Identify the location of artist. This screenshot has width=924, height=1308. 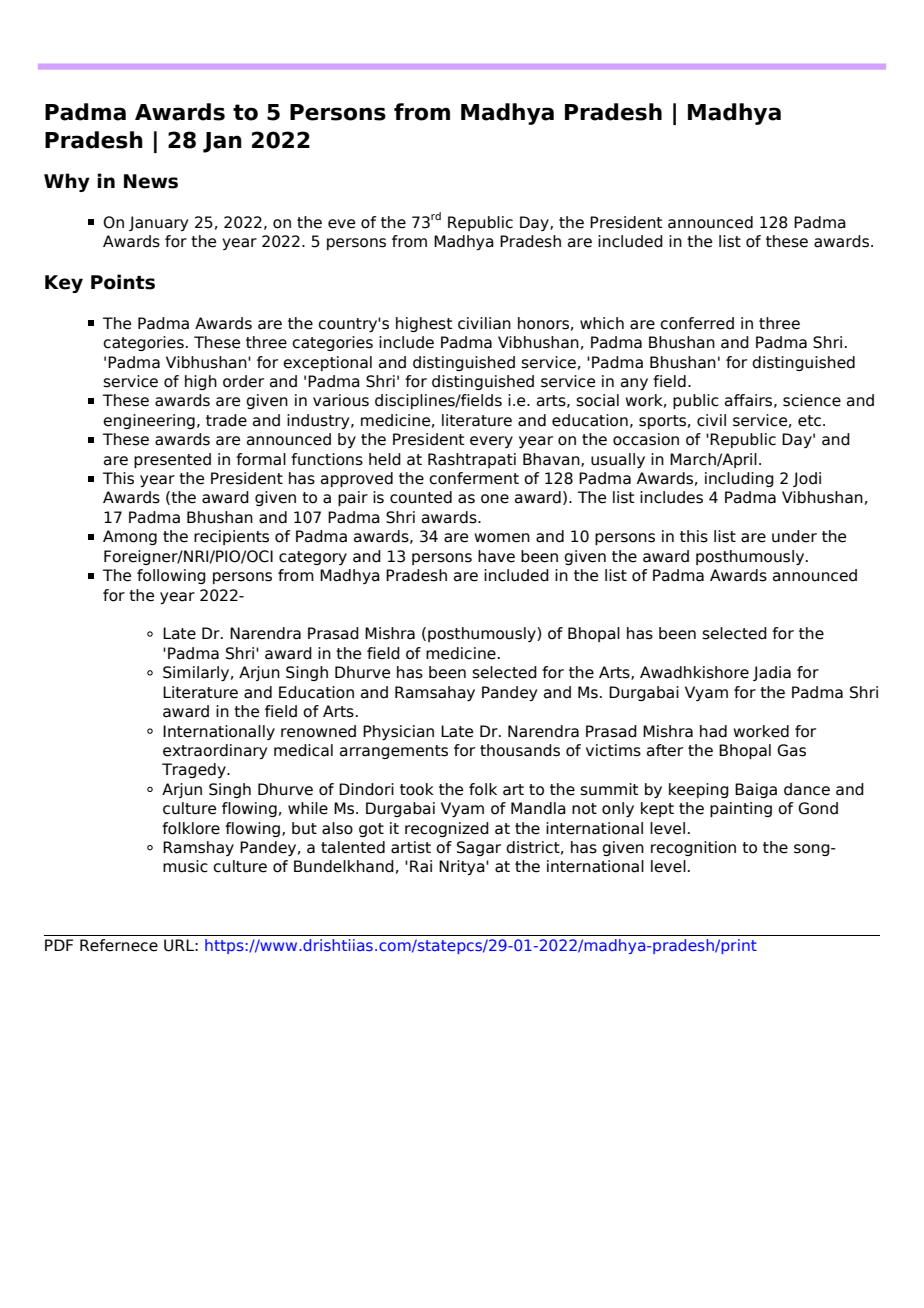
(411, 847).
